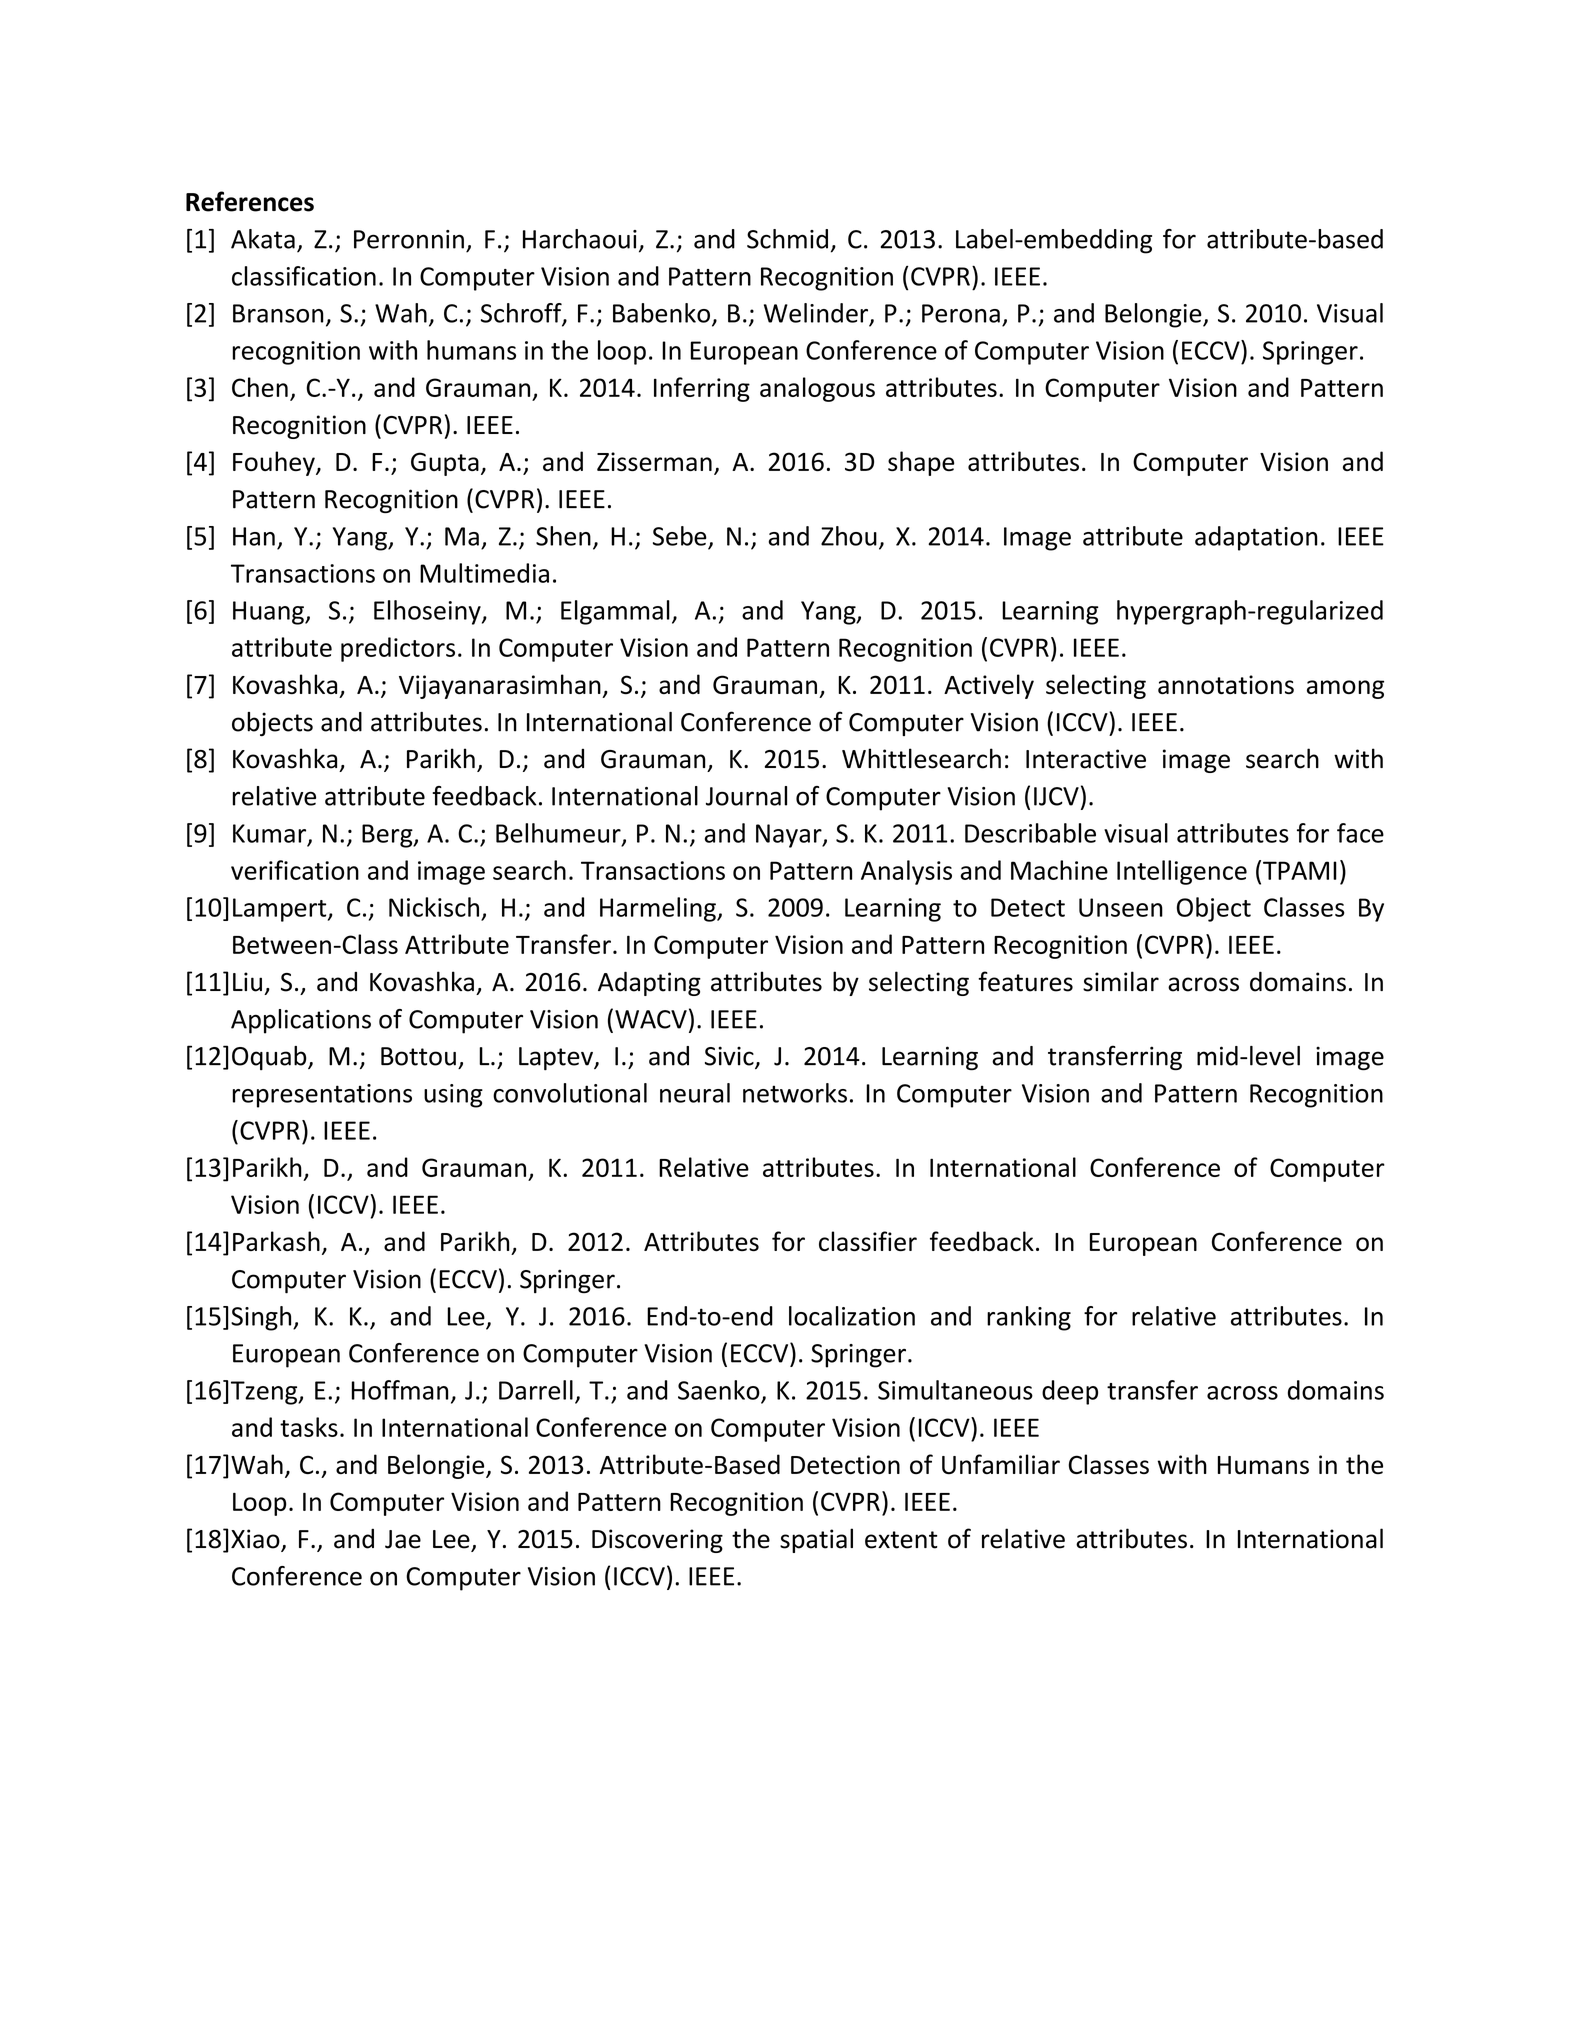 The height and width of the screenshot is (2030, 1569). I want to click on References, so click(250, 201).
